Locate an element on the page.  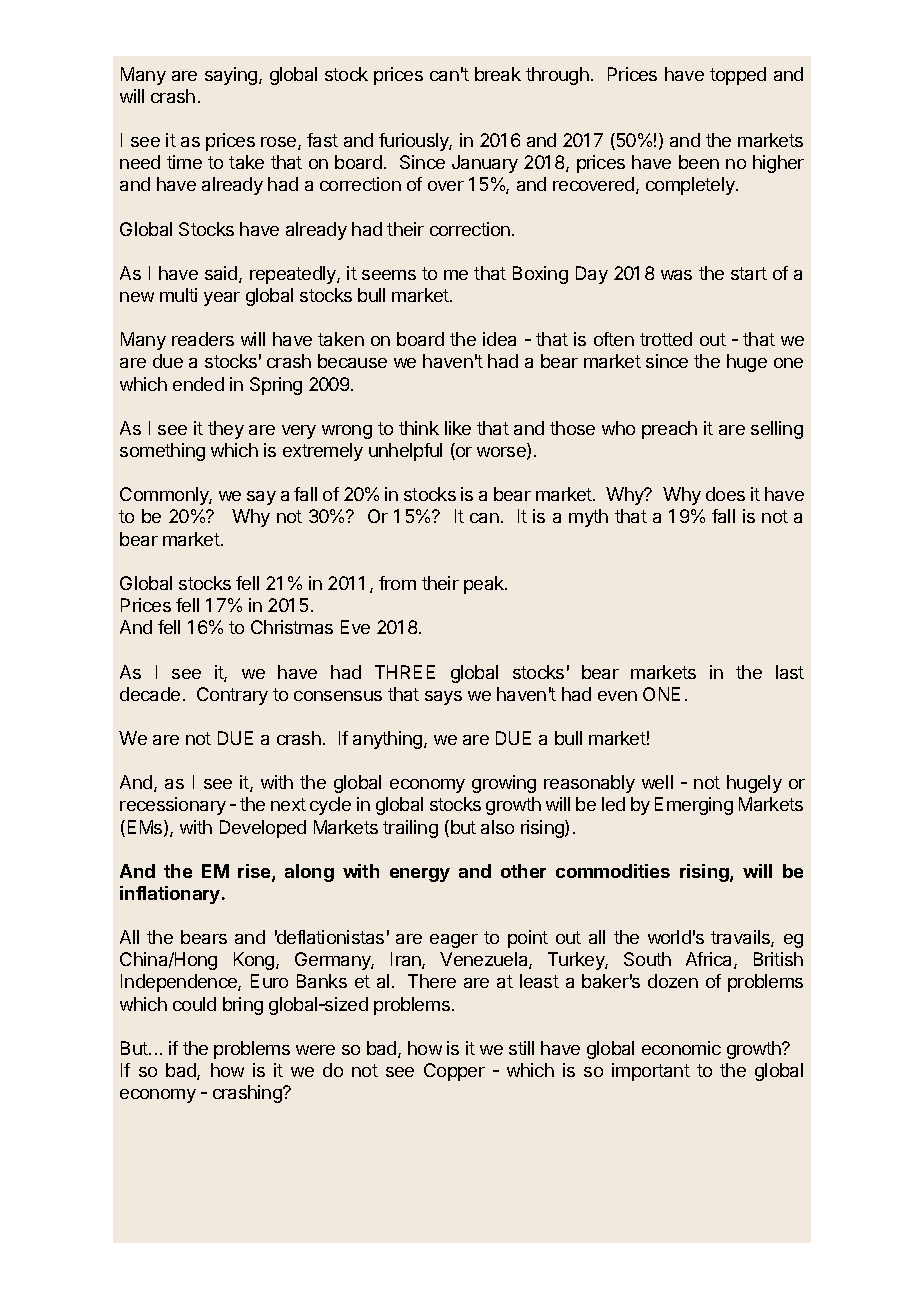
topped is located at coordinates (738, 76).
